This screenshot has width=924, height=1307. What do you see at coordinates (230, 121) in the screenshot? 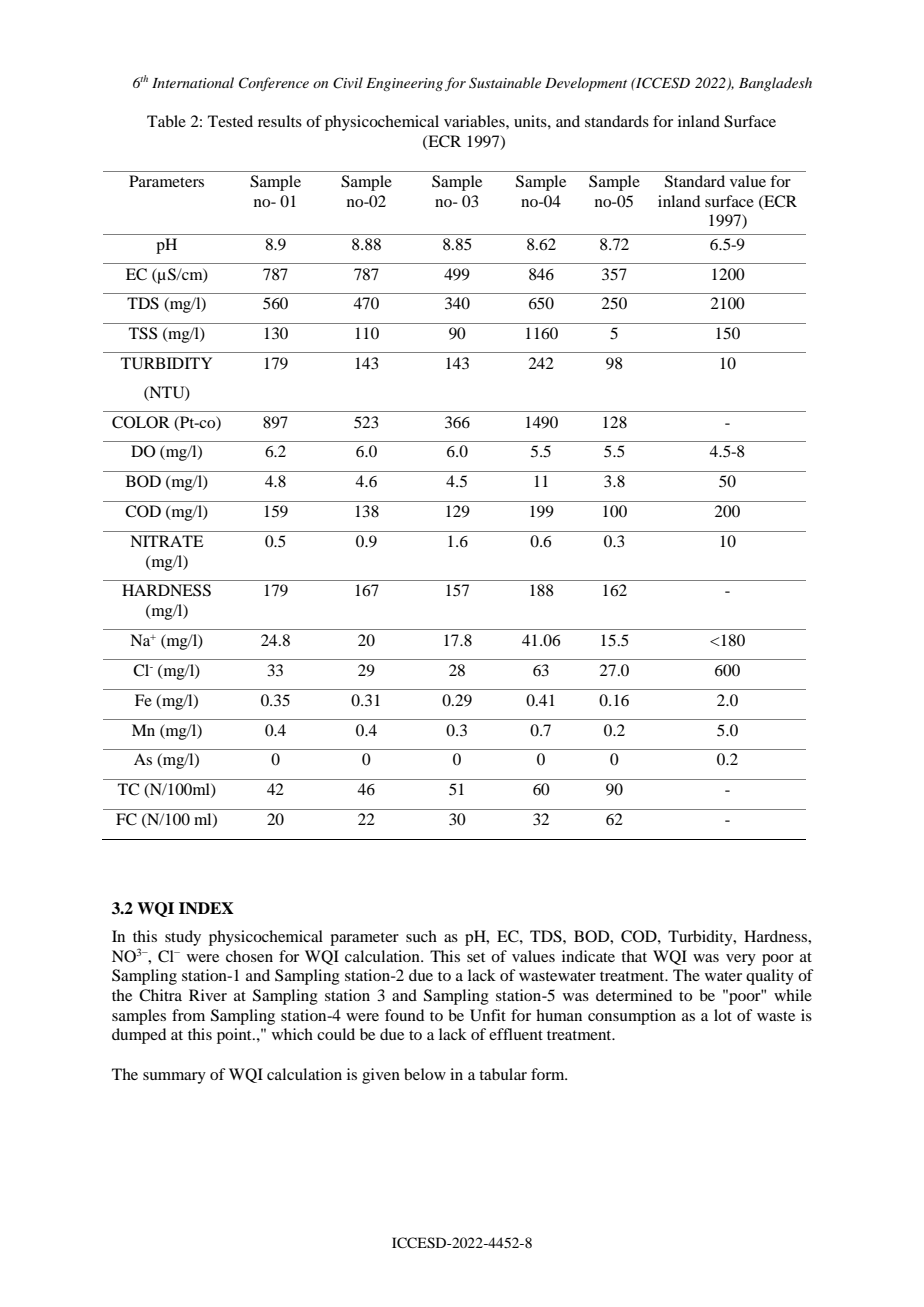
I see `Tested` at bounding box center [230, 121].
